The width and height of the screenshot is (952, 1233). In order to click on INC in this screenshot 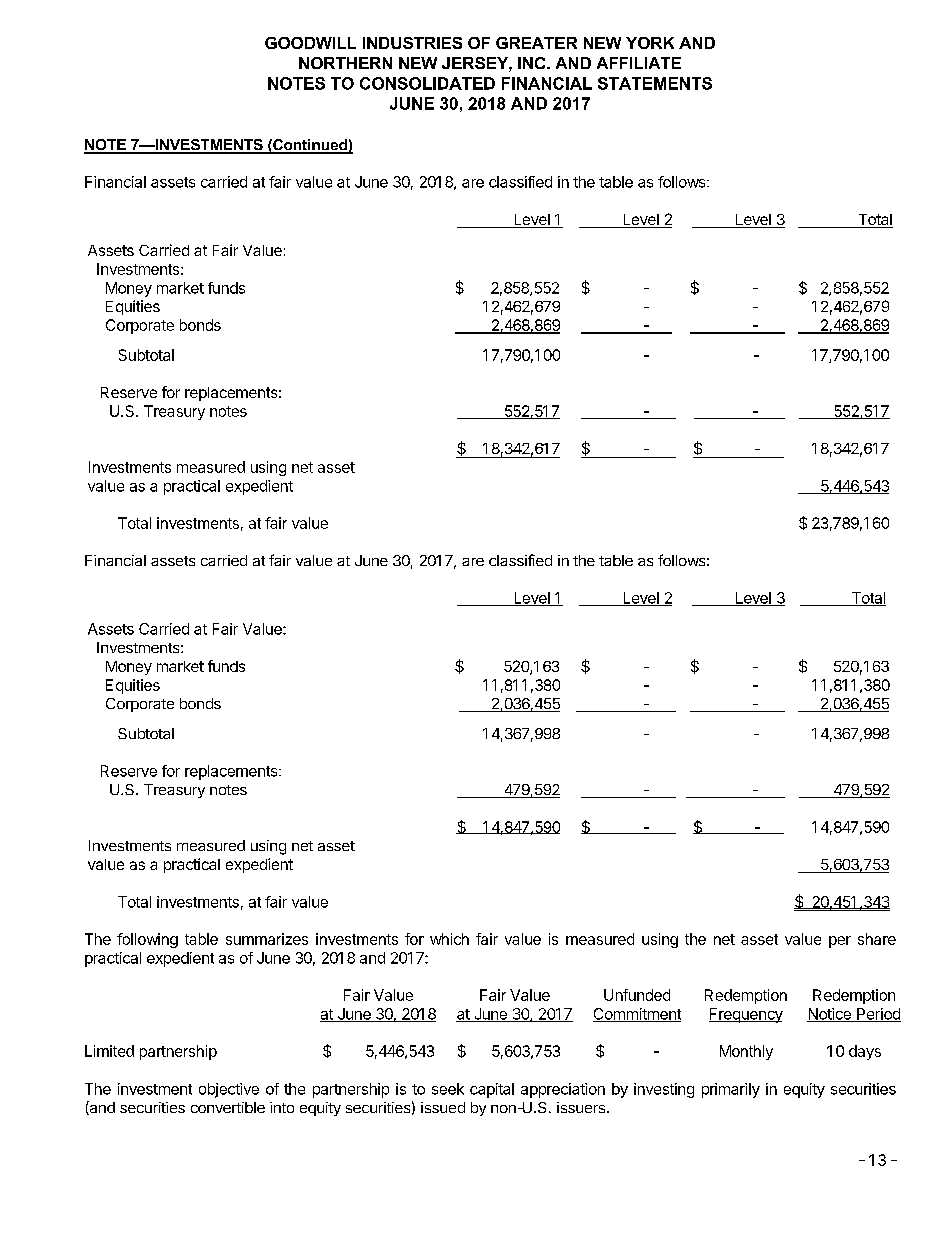, I will do `click(533, 63)`.
